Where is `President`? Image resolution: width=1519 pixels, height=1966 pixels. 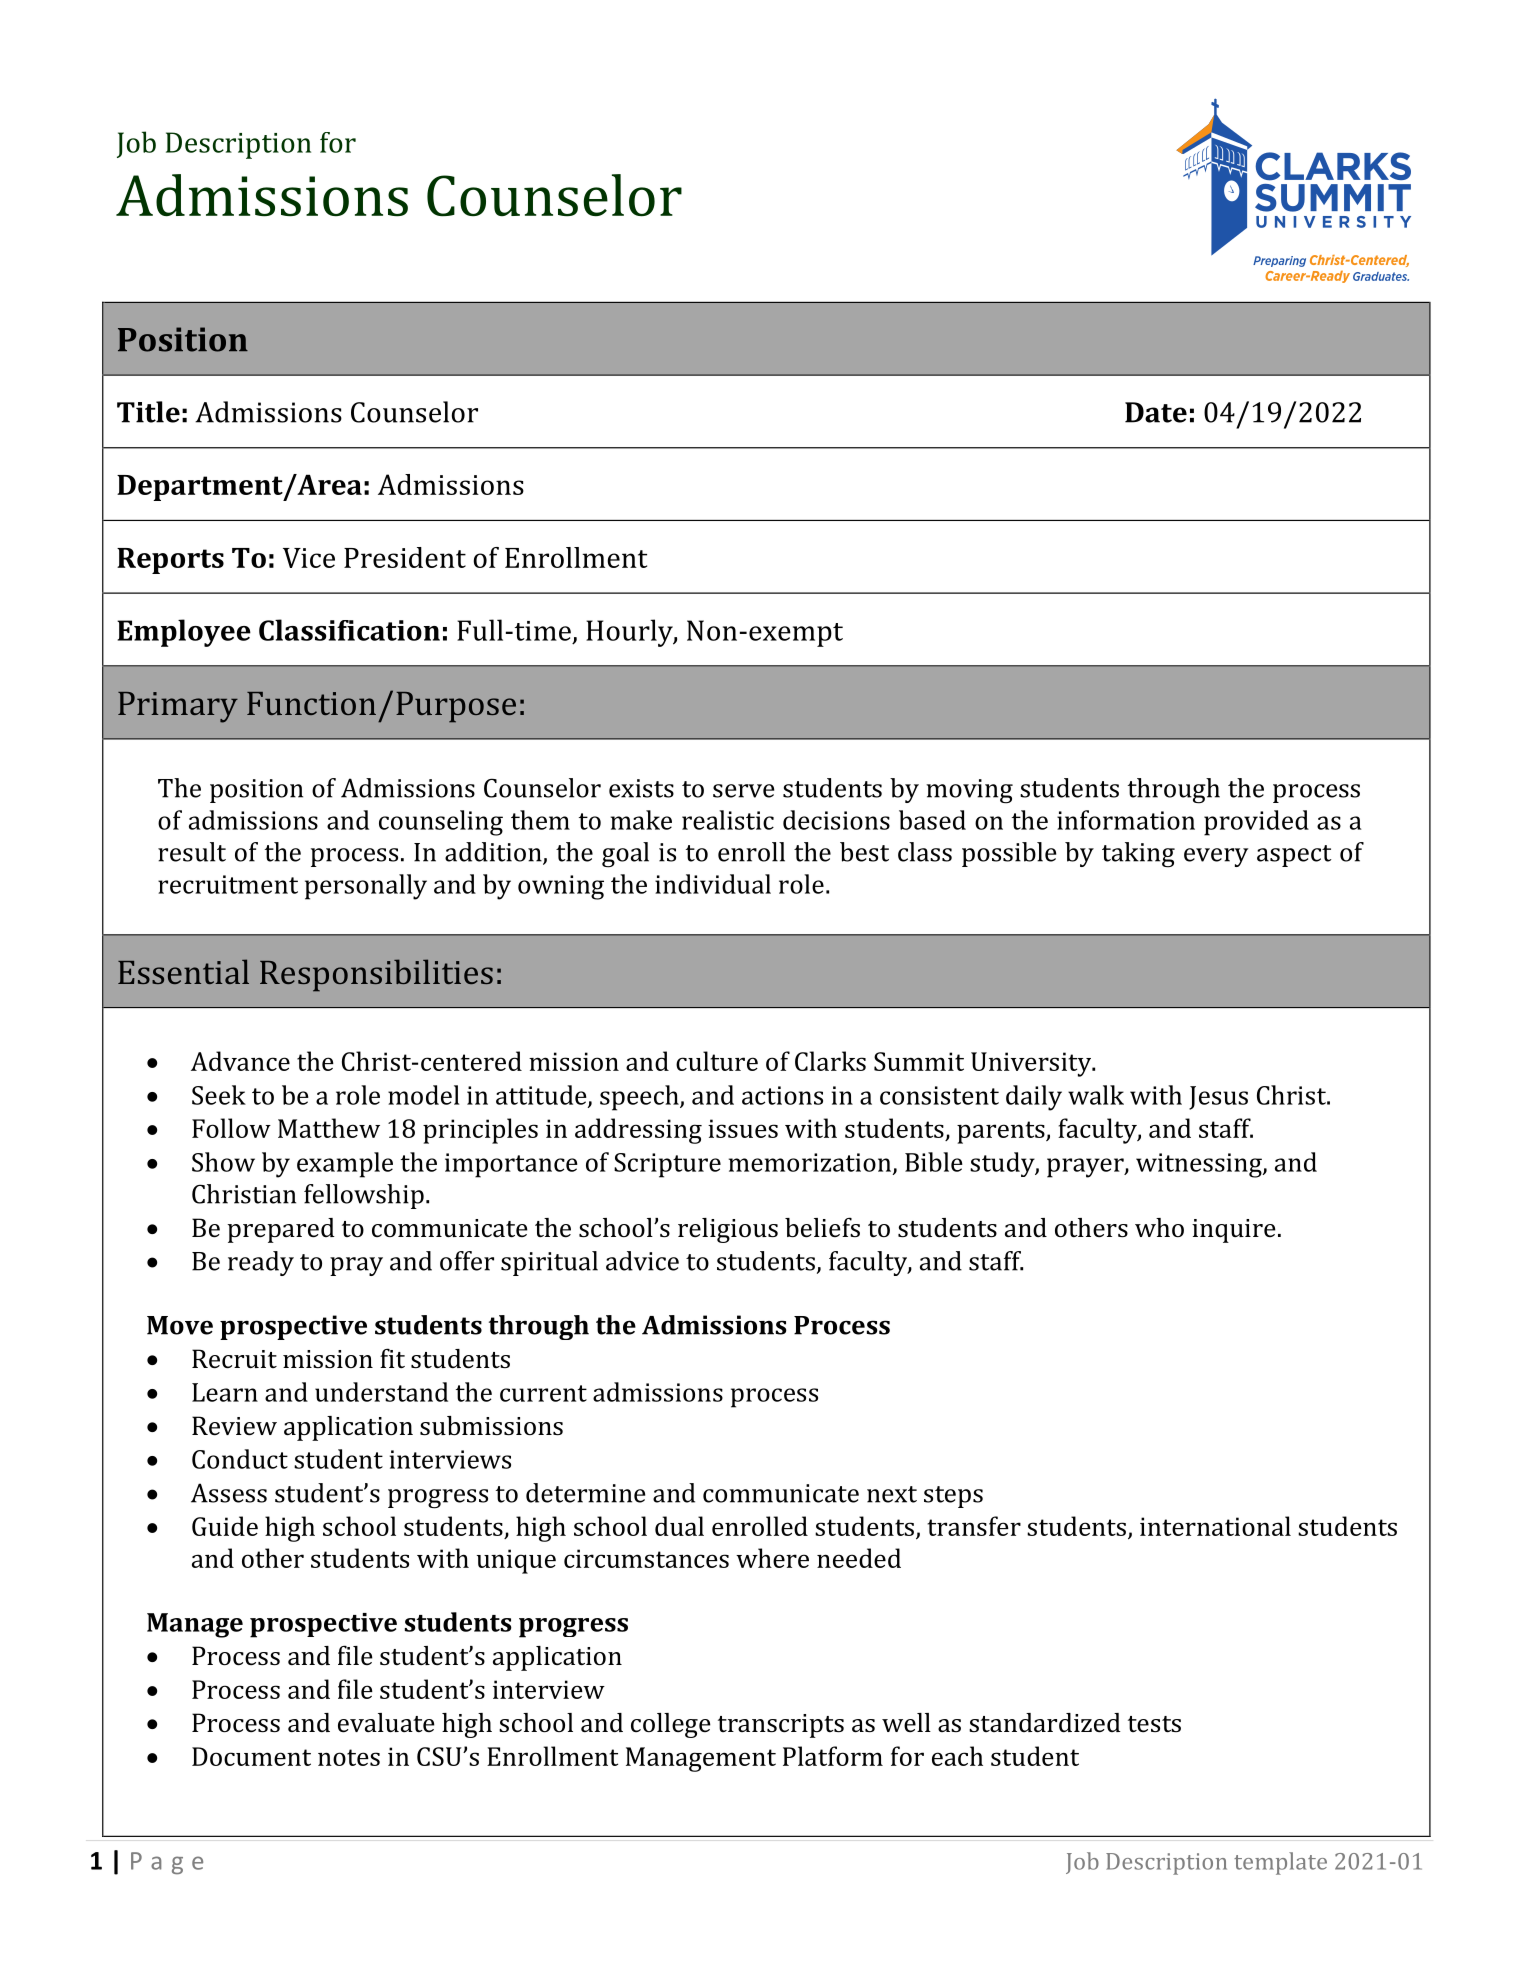
President is located at coordinates (405, 557).
